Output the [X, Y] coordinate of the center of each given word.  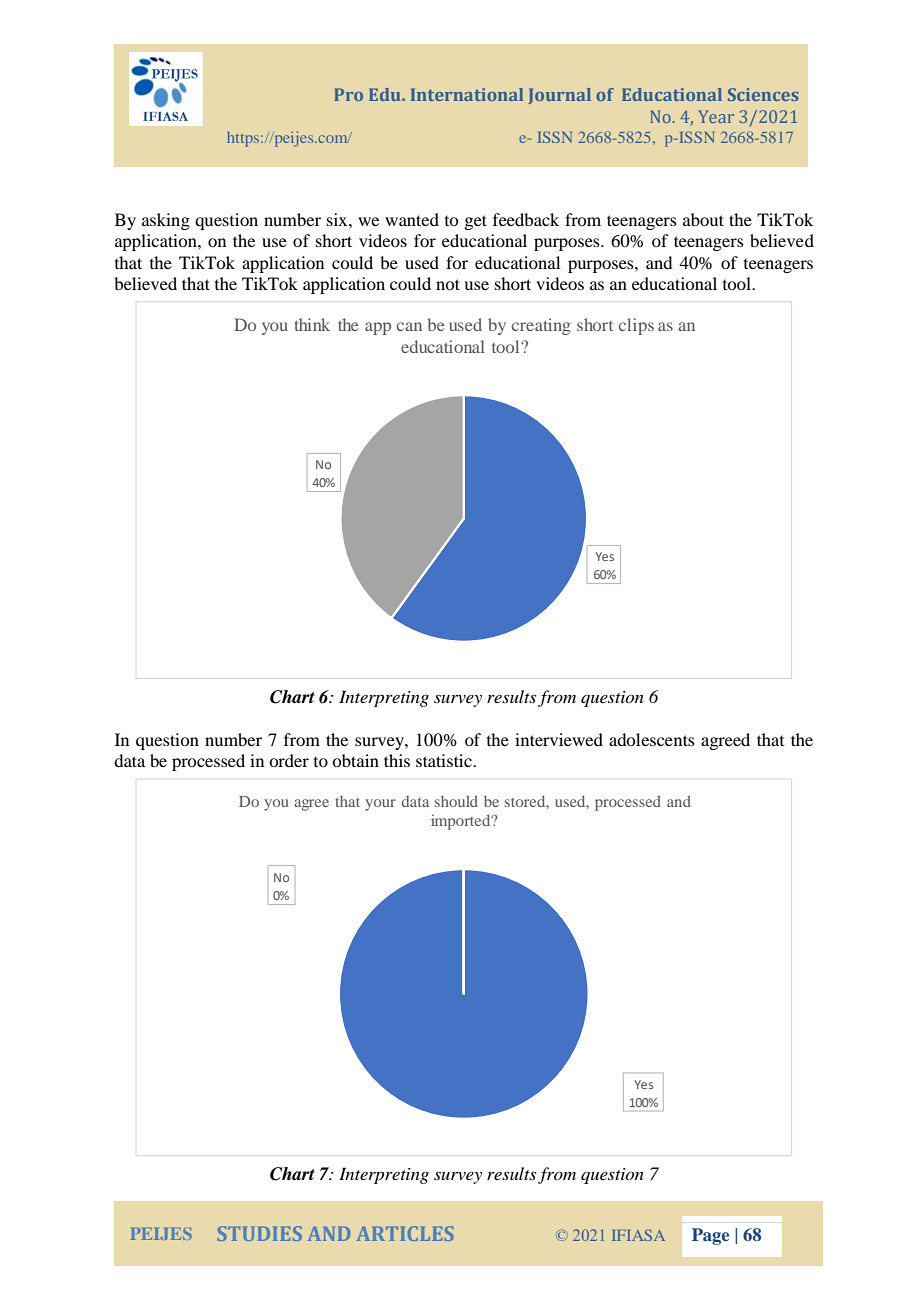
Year [716, 116]
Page [710, 1236]
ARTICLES [405, 1233]
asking [166, 221]
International [467, 94]
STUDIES [259, 1233]
